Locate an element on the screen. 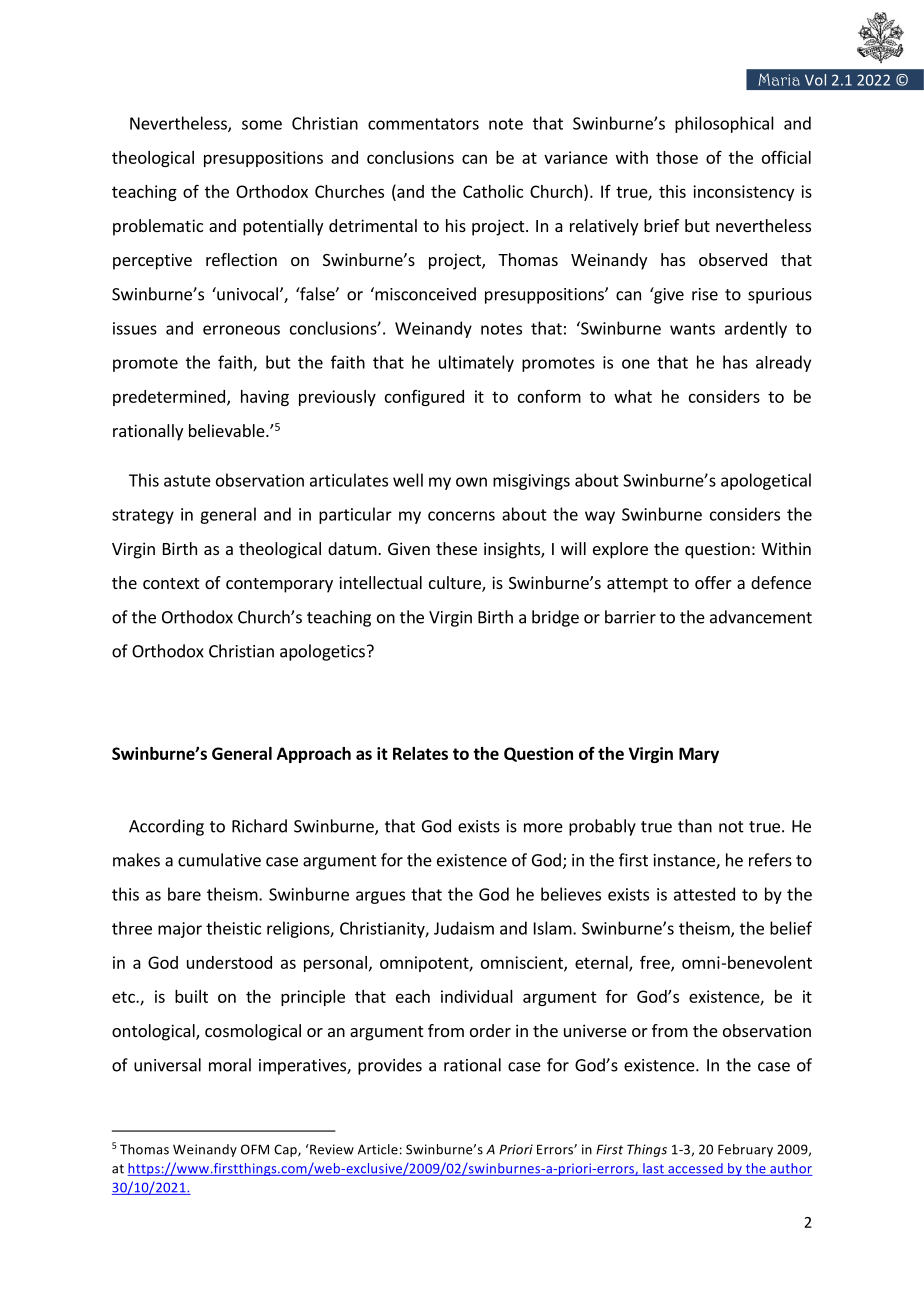 Image resolution: width=924 pixels, height=1308 pixels. some is located at coordinates (262, 125).
